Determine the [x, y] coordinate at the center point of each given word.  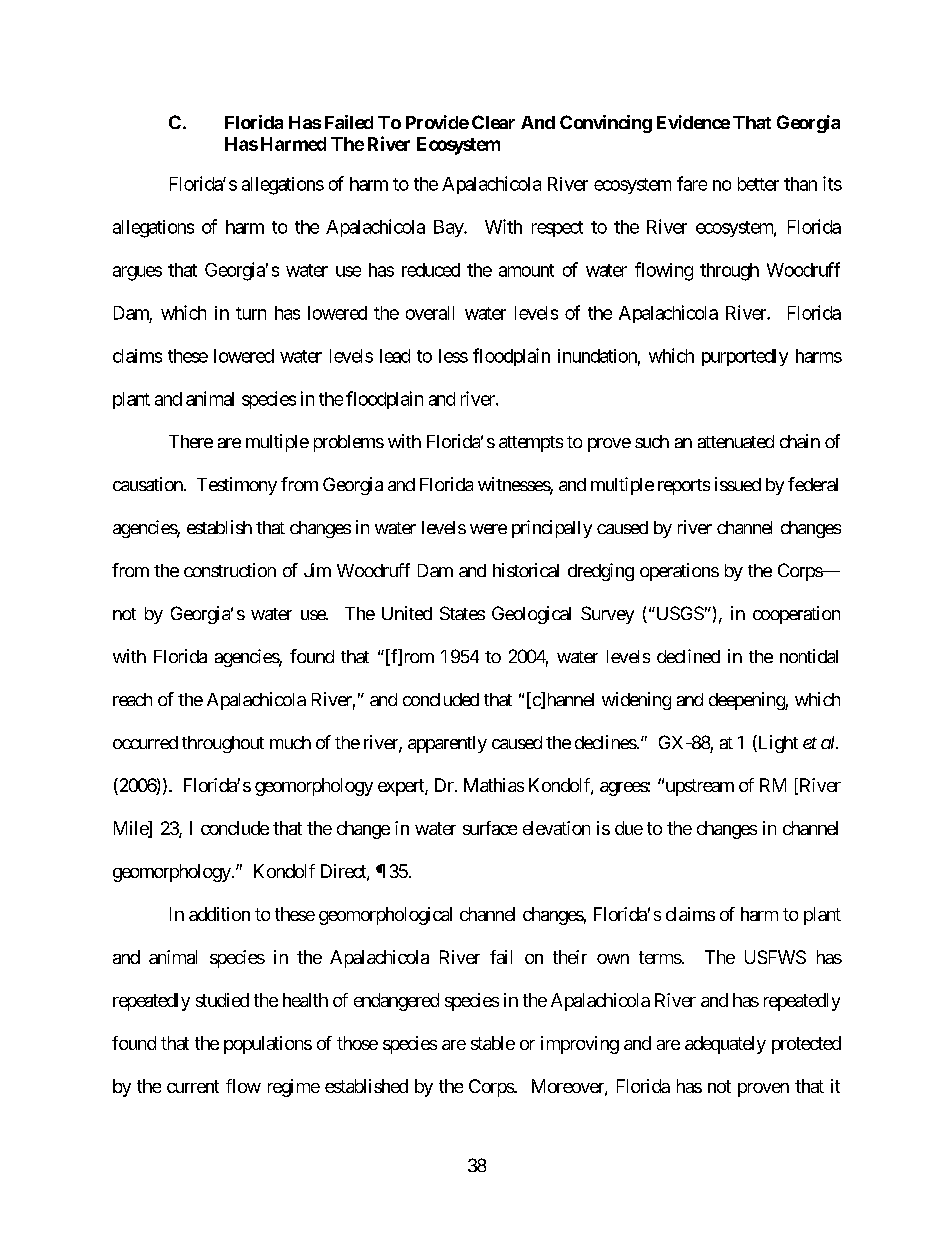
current [193, 1086]
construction [230, 570]
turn [251, 313]
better [758, 184]
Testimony [237, 486]
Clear [493, 122]
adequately [725, 1045]
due [629, 828]
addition [219, 914]
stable [493, 1043]
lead [395, 356]
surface [490, 828]
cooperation [796, 615]
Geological [531, 615]
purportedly [745, 357]
